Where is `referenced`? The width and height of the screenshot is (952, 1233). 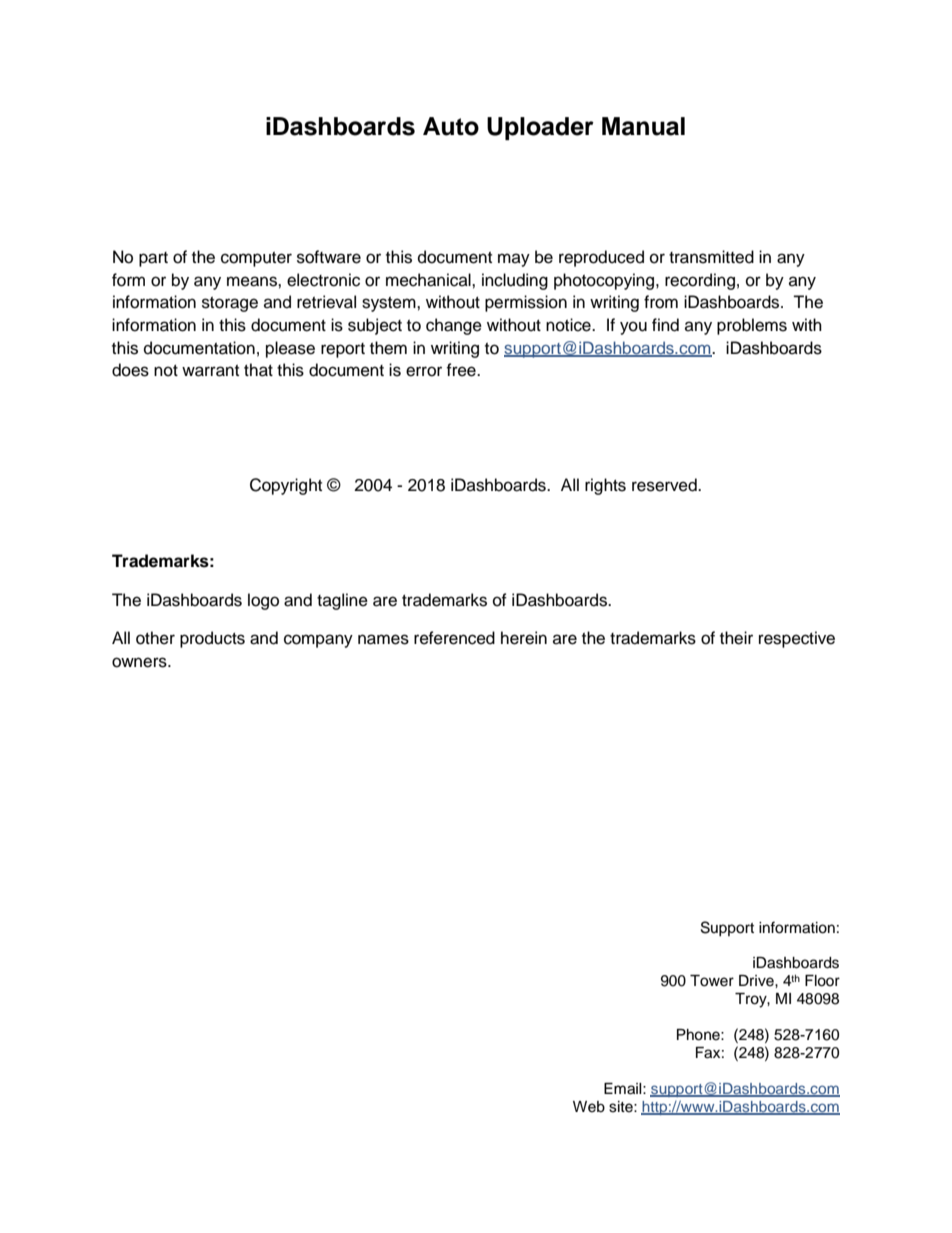 referenced is located at coordinates (454, 638).
